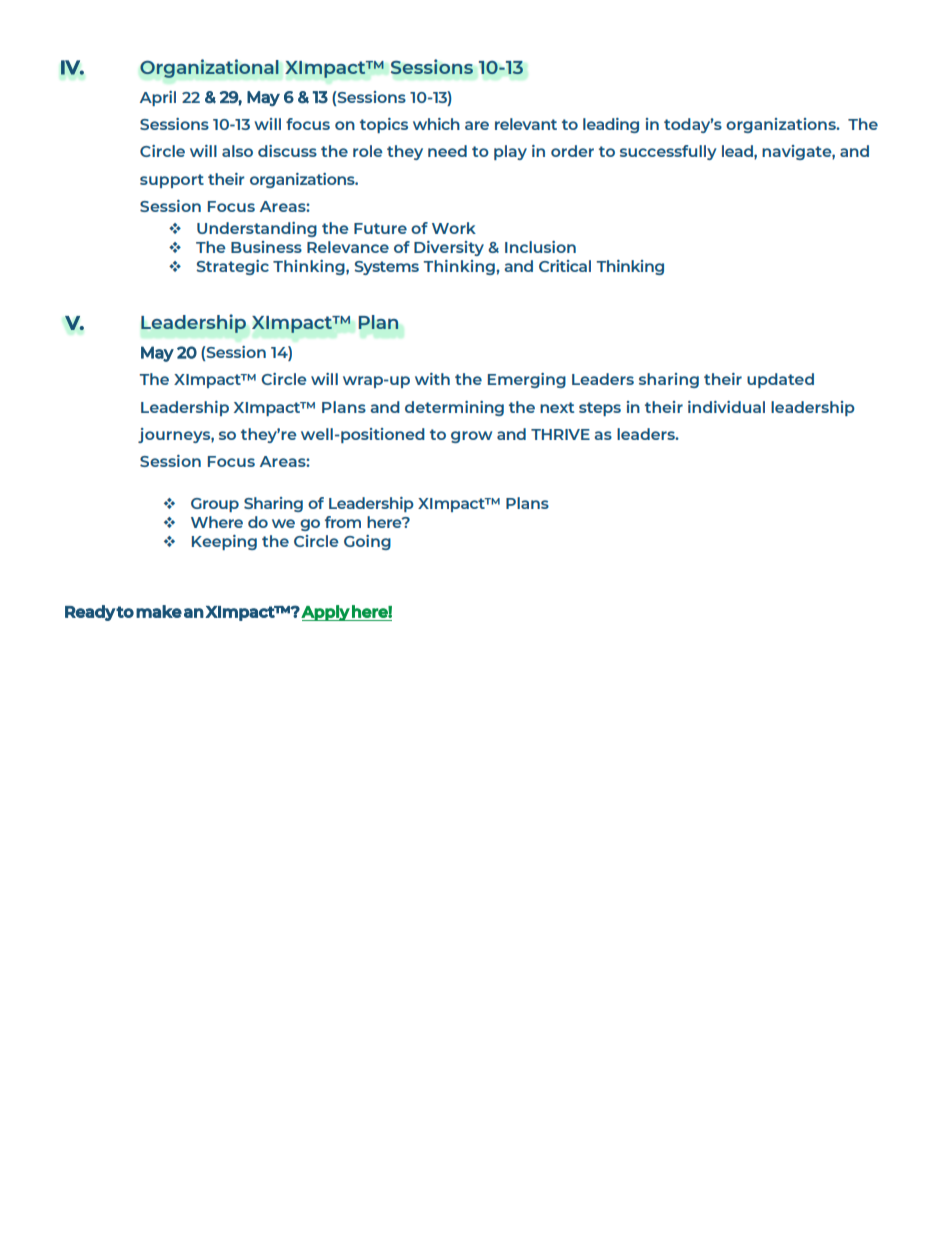 The image size is (952, 1233). I want to click on with, so click(432, 379).
